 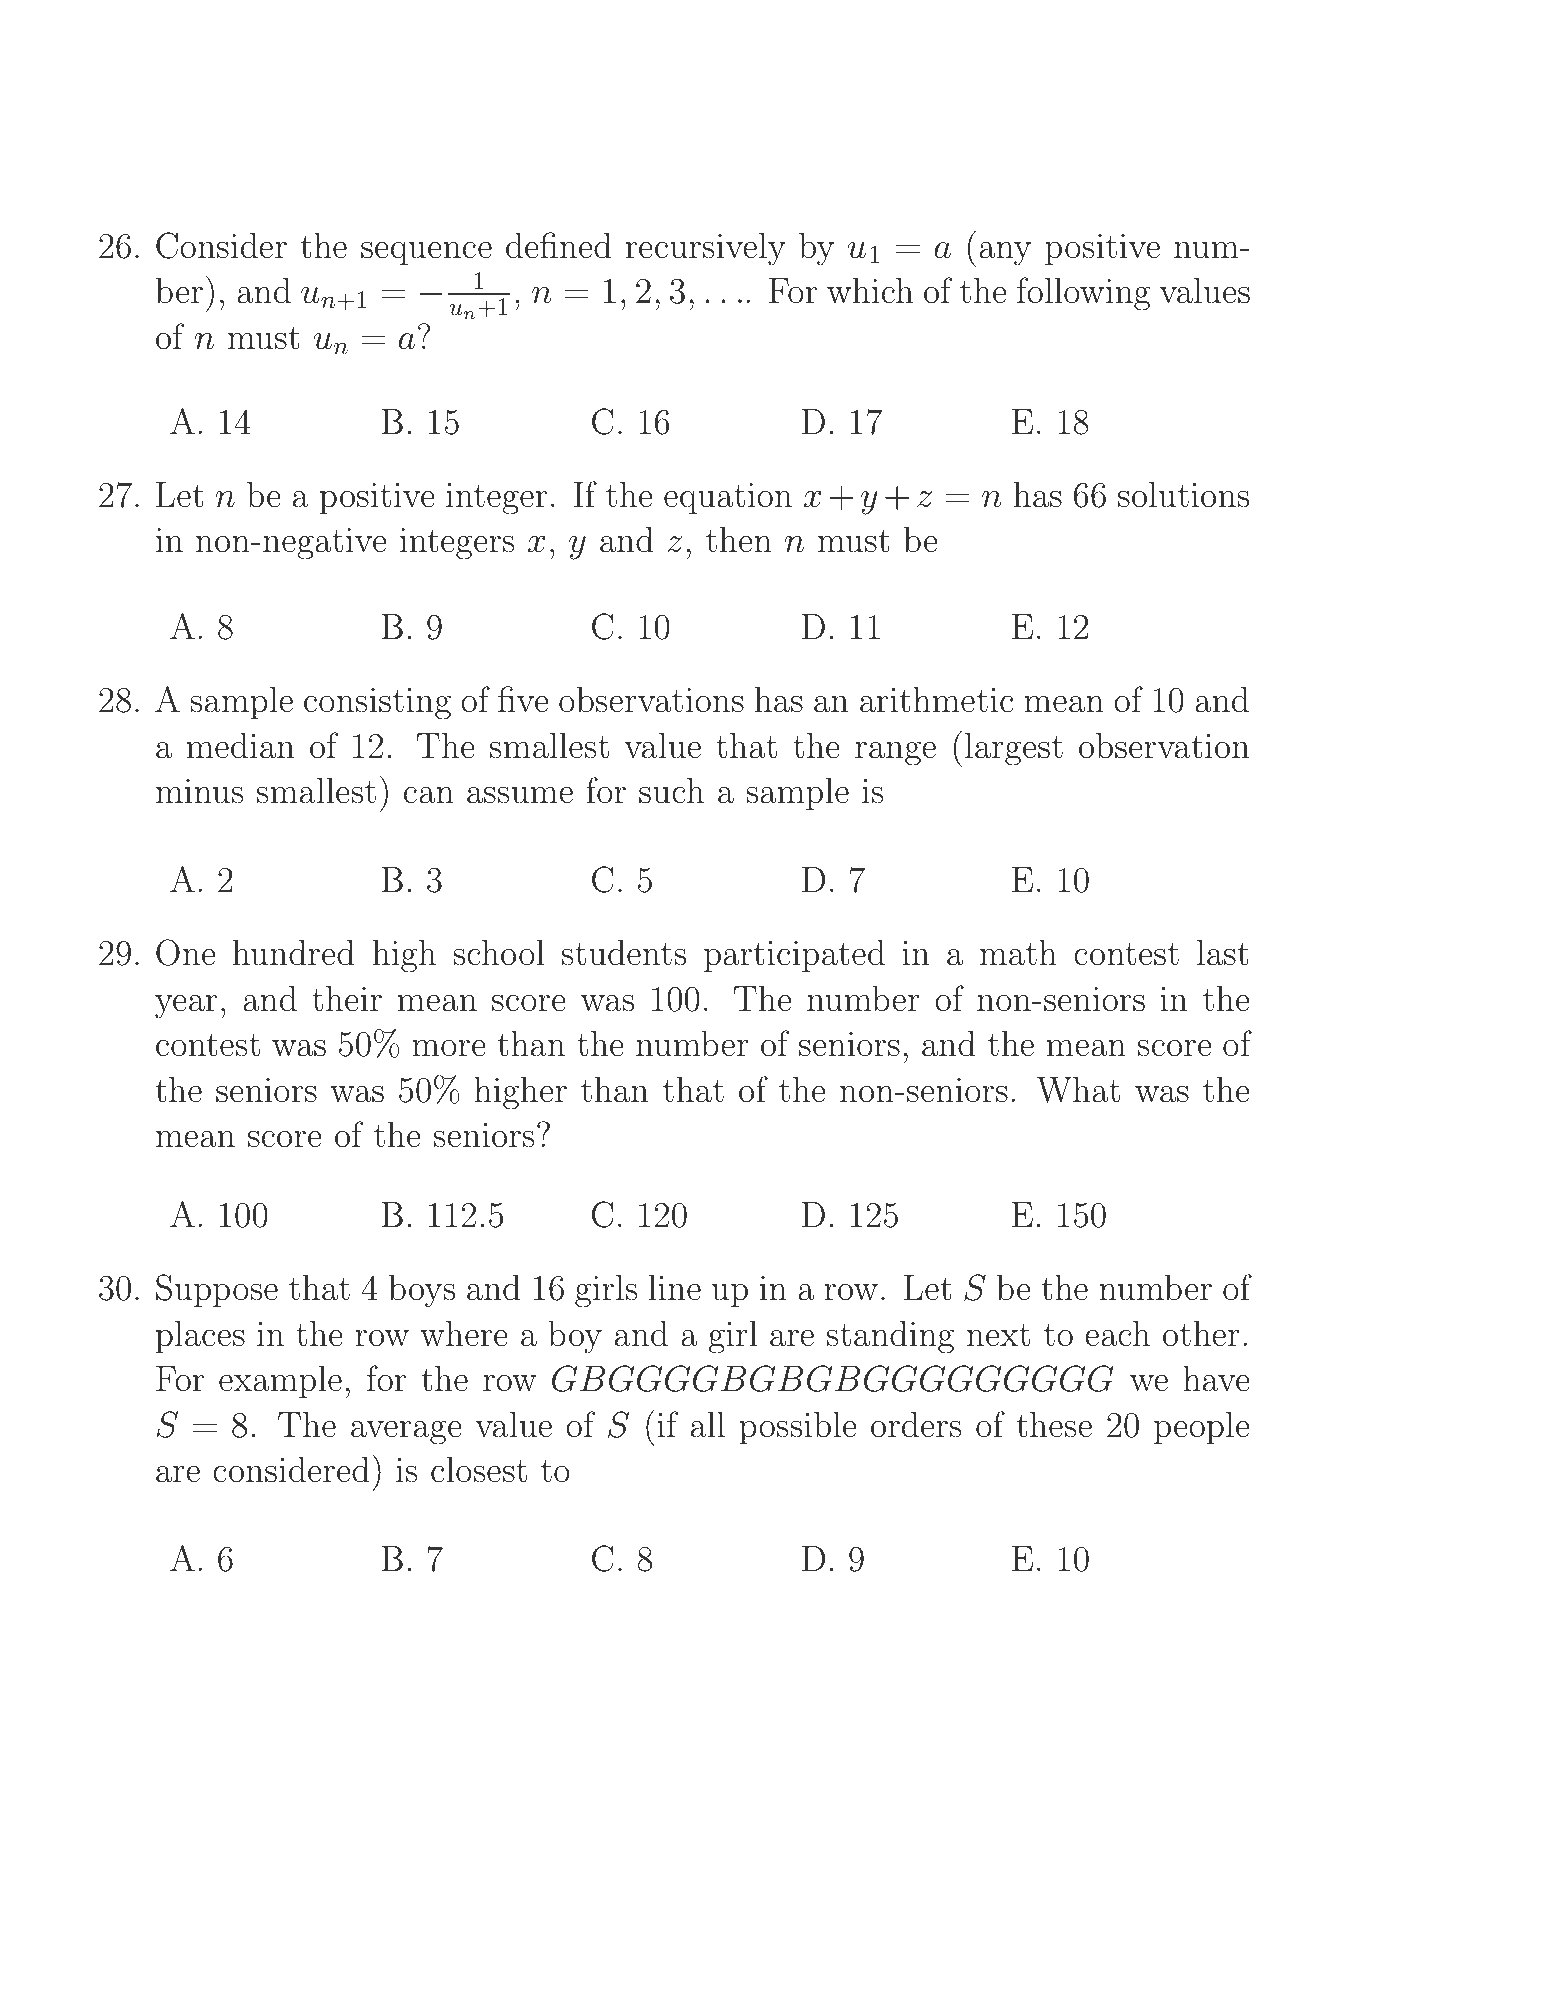 I want to click on students, so click(x=624, y=952).
